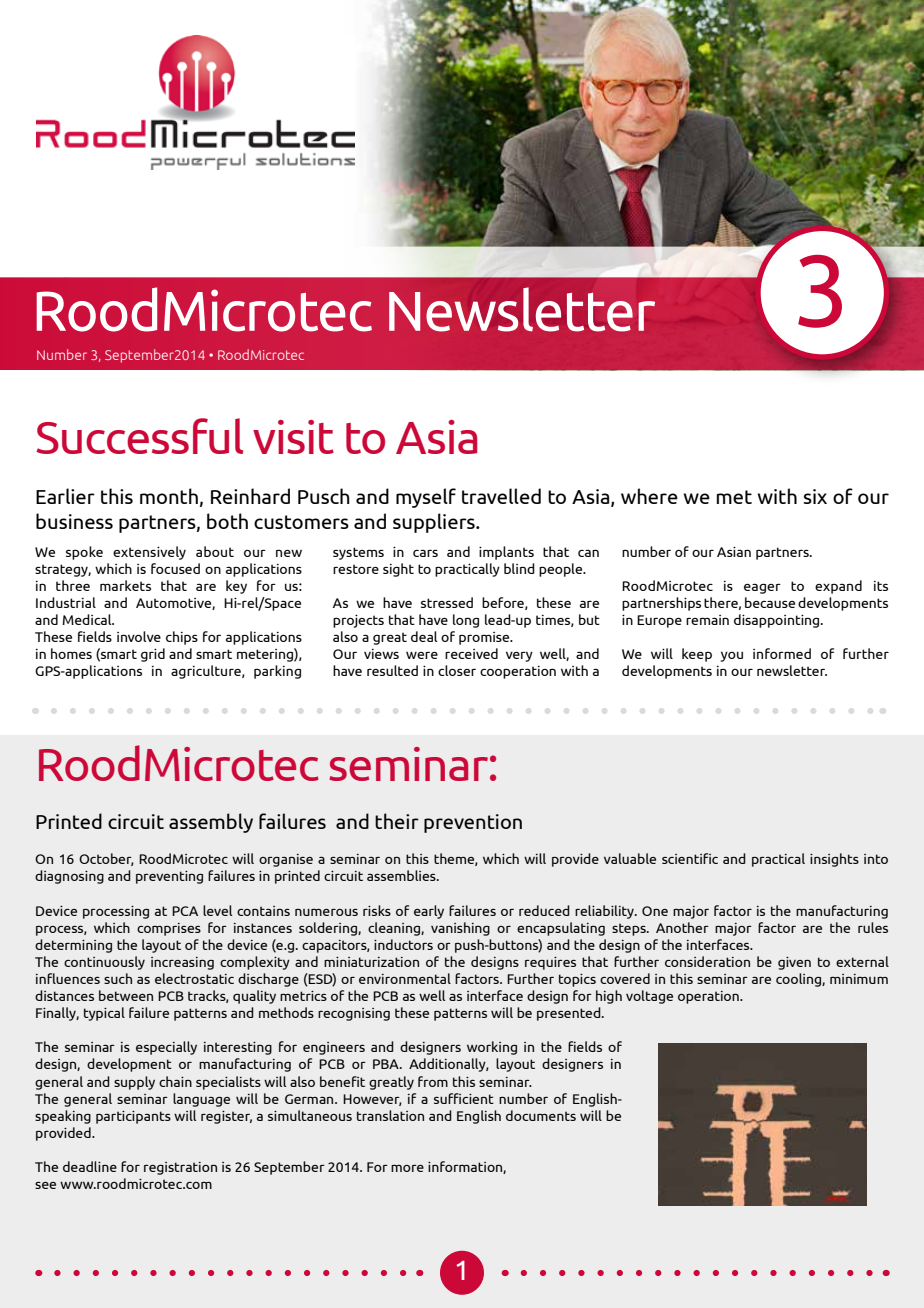 The height and width of the page is (1308, 924). Describe the element at coordinates (485, 638) in the page. I see `promise` at that location.
